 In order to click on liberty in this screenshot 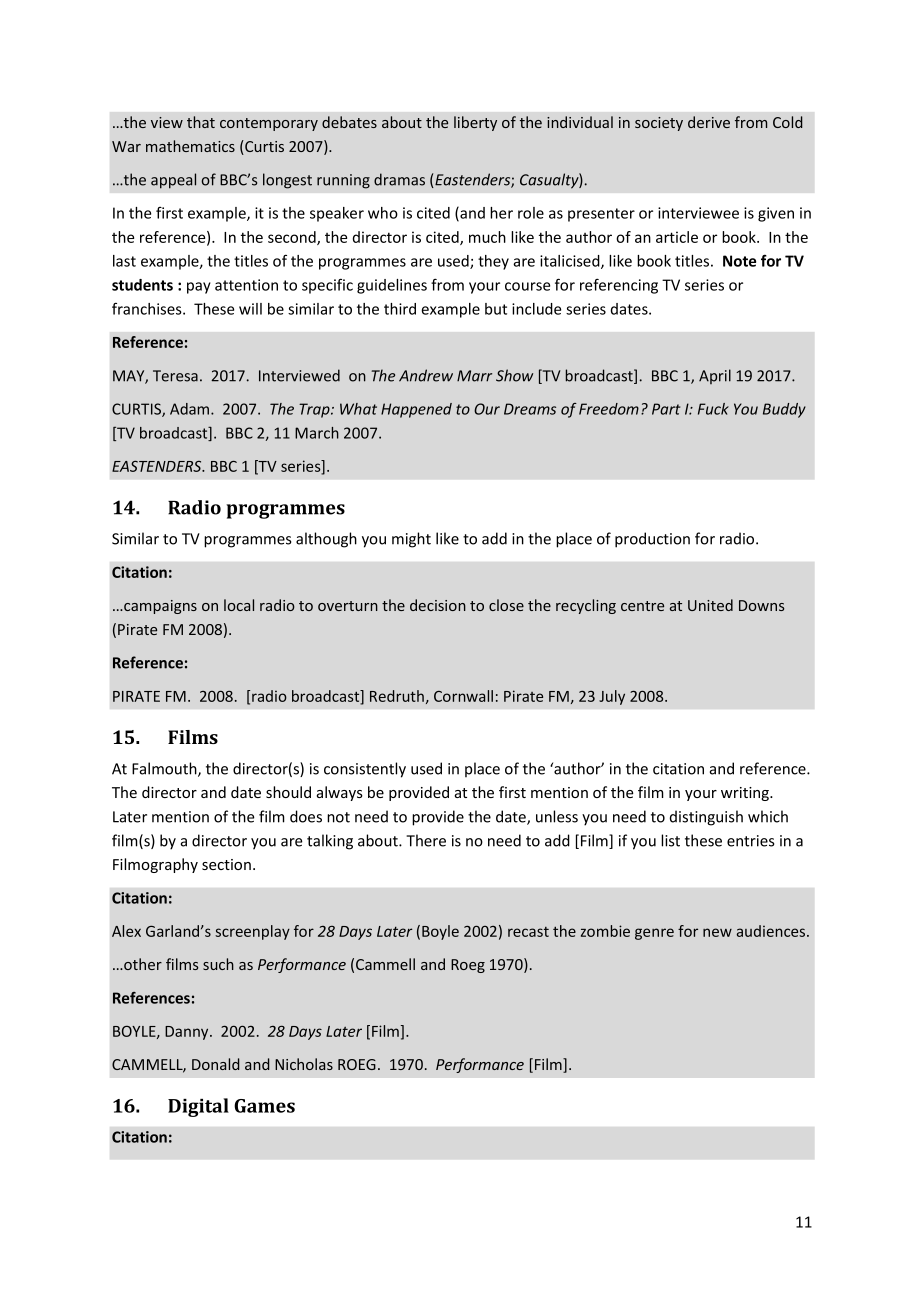, I will do `click(475, 123)`.
